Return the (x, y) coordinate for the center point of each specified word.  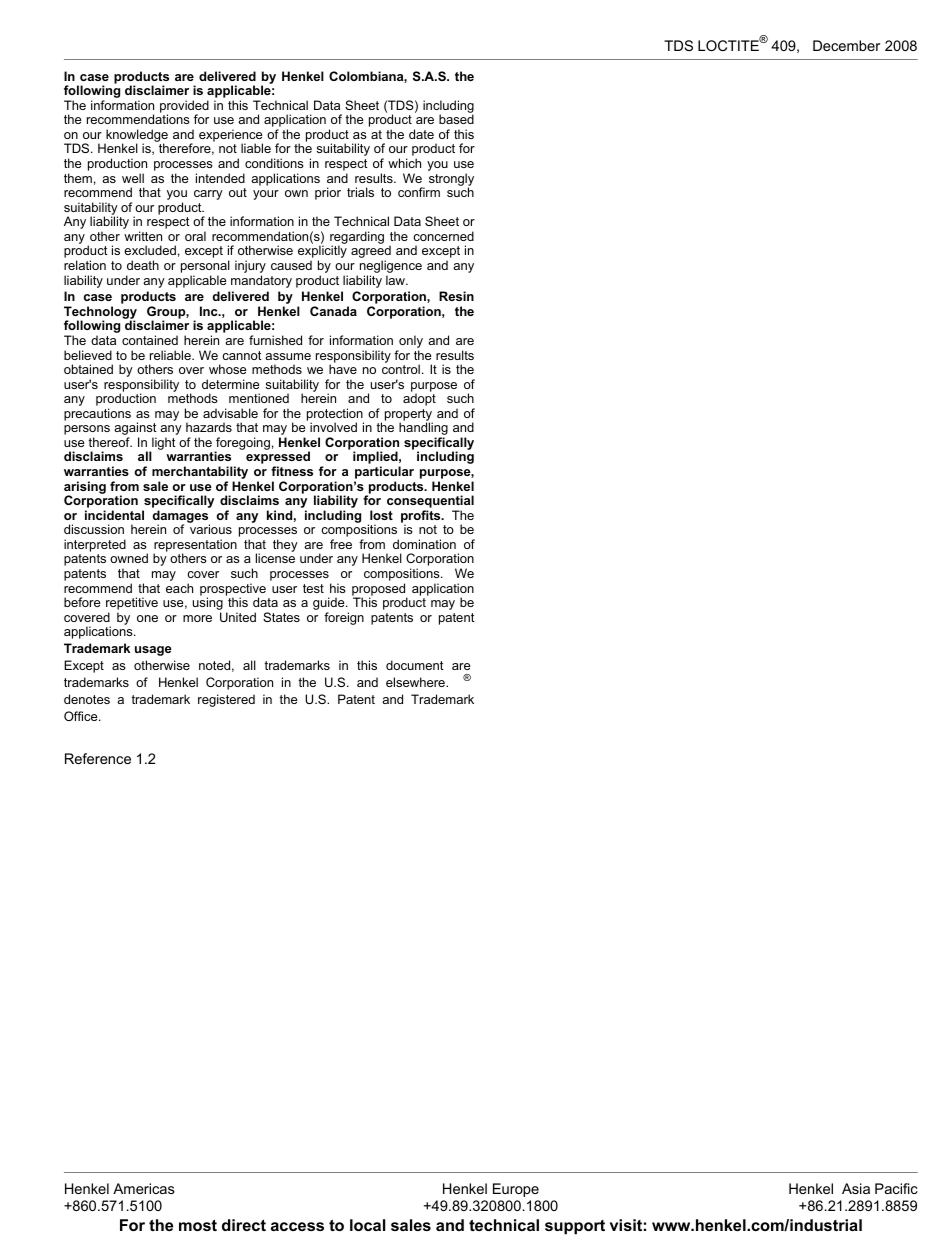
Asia (856, 1188)
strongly (451, 180)
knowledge (136, 137)
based (456, 119)
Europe (516, 1190)
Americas (144, 1188)
